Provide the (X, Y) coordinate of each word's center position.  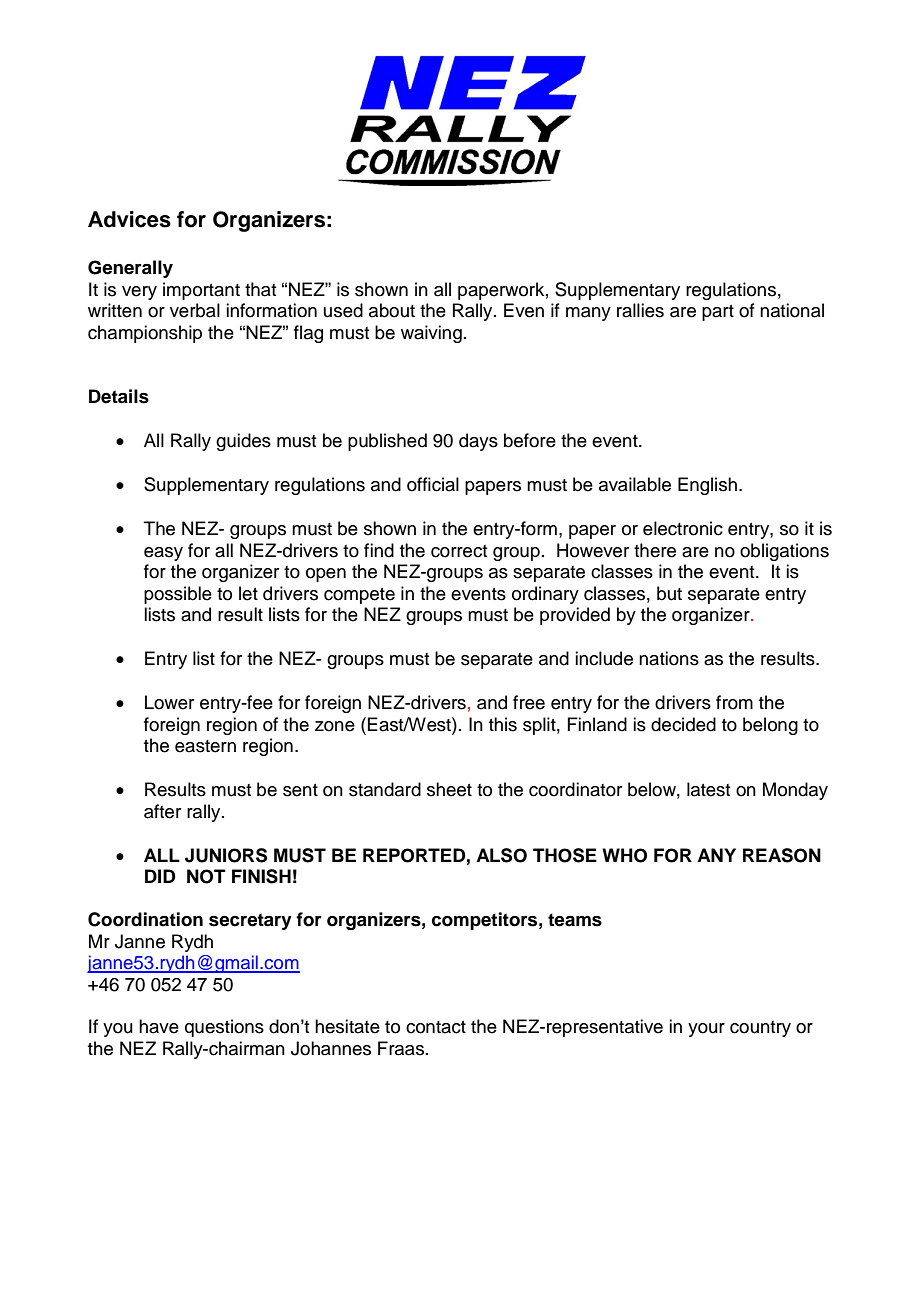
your (706, 1030)
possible (178, 595)
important (201, 291)
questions (224, 1028)
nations (669, 658)
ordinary (545, 595)
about (392, 310)
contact (436, 1027)
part (718, 313)
